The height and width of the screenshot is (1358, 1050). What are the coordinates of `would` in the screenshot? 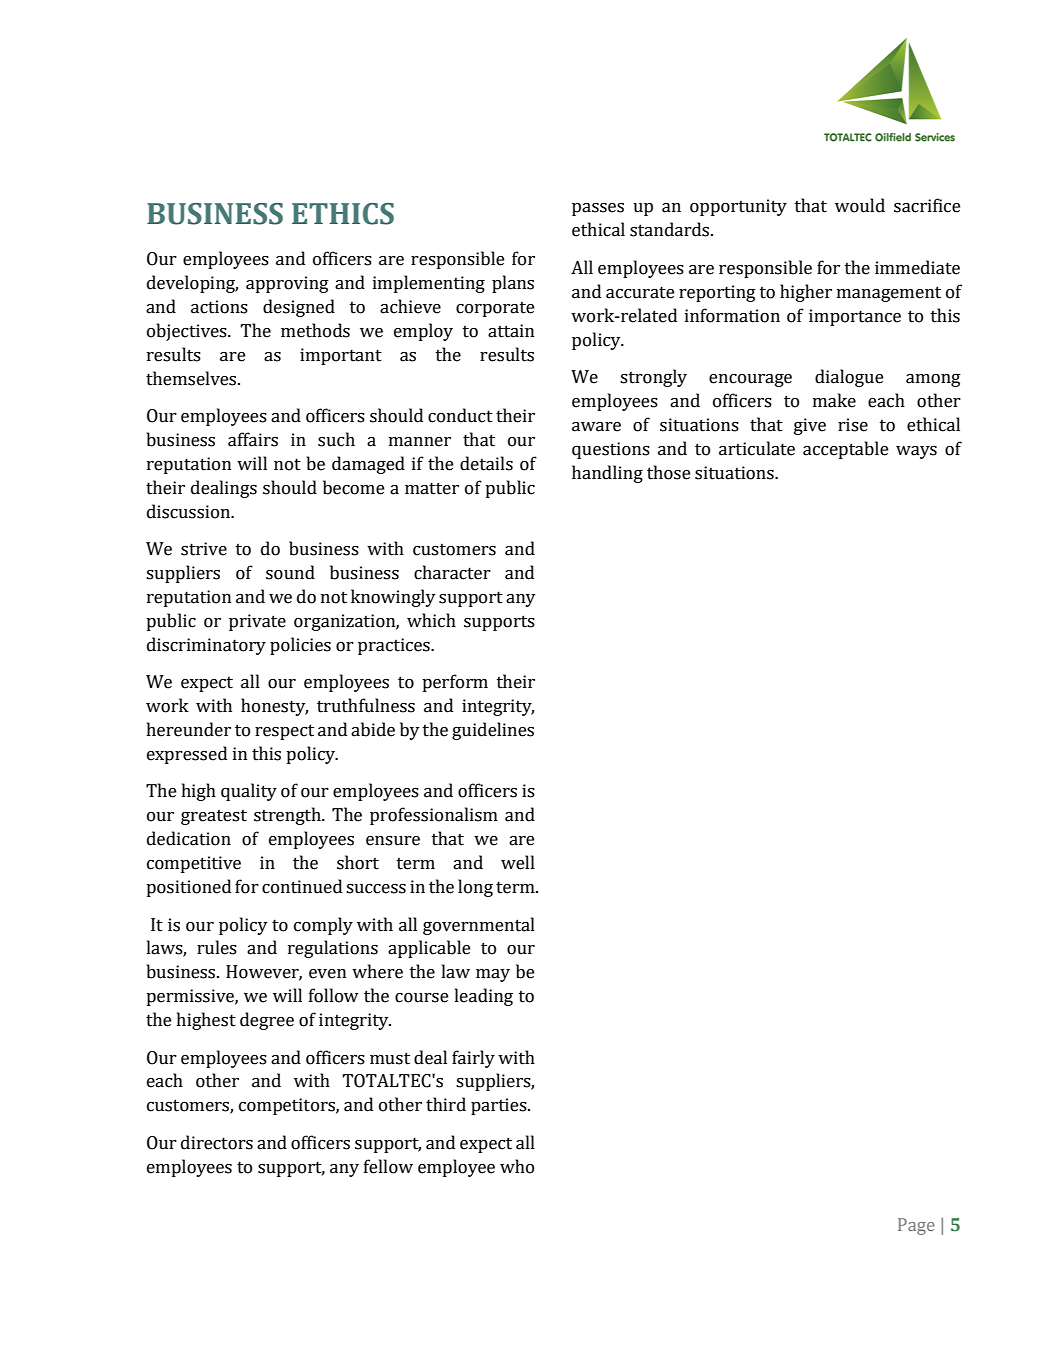 It's located at (860, 205).
